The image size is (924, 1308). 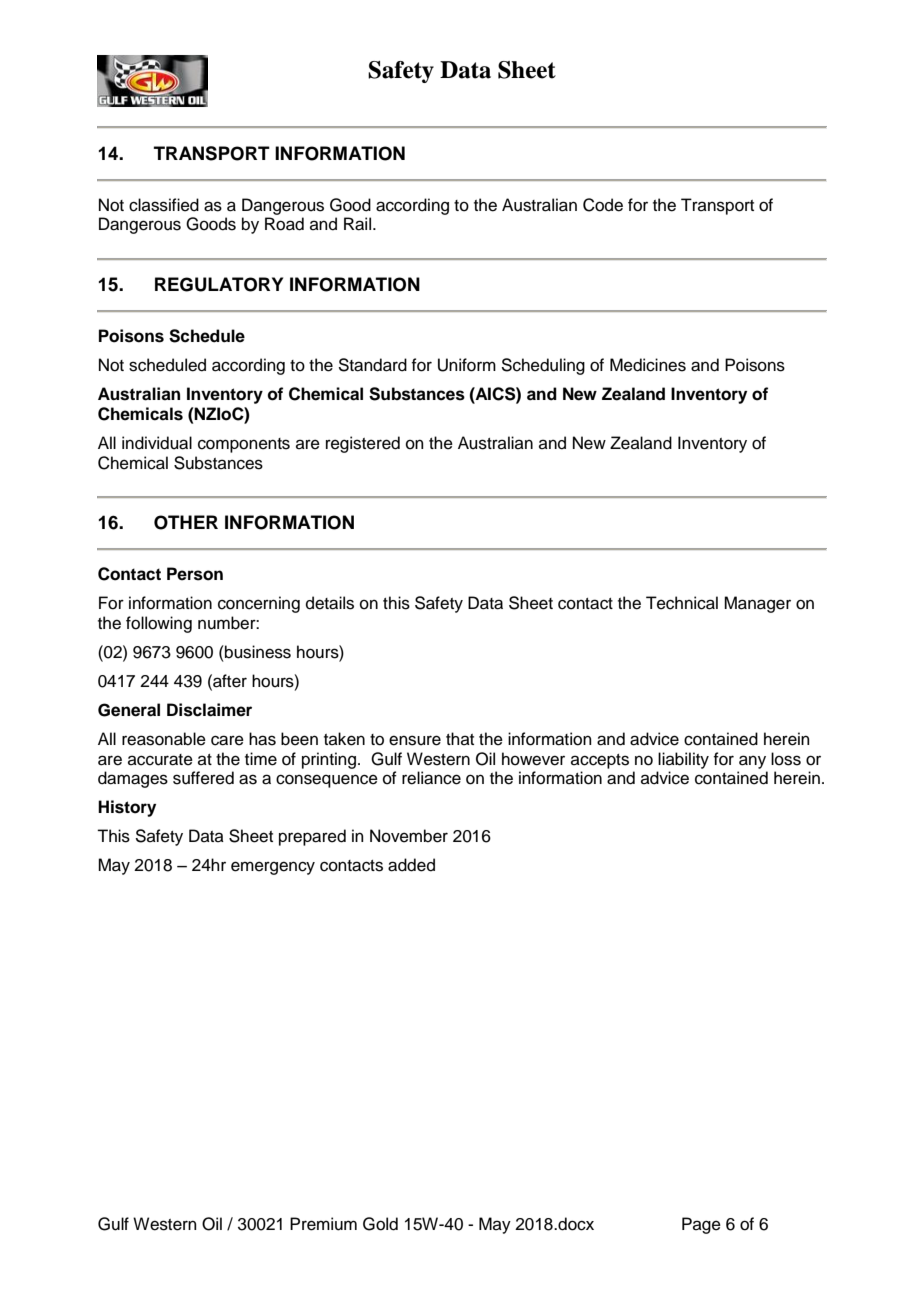 I want to click on Disclaimer, so click(x=209, y=710).
